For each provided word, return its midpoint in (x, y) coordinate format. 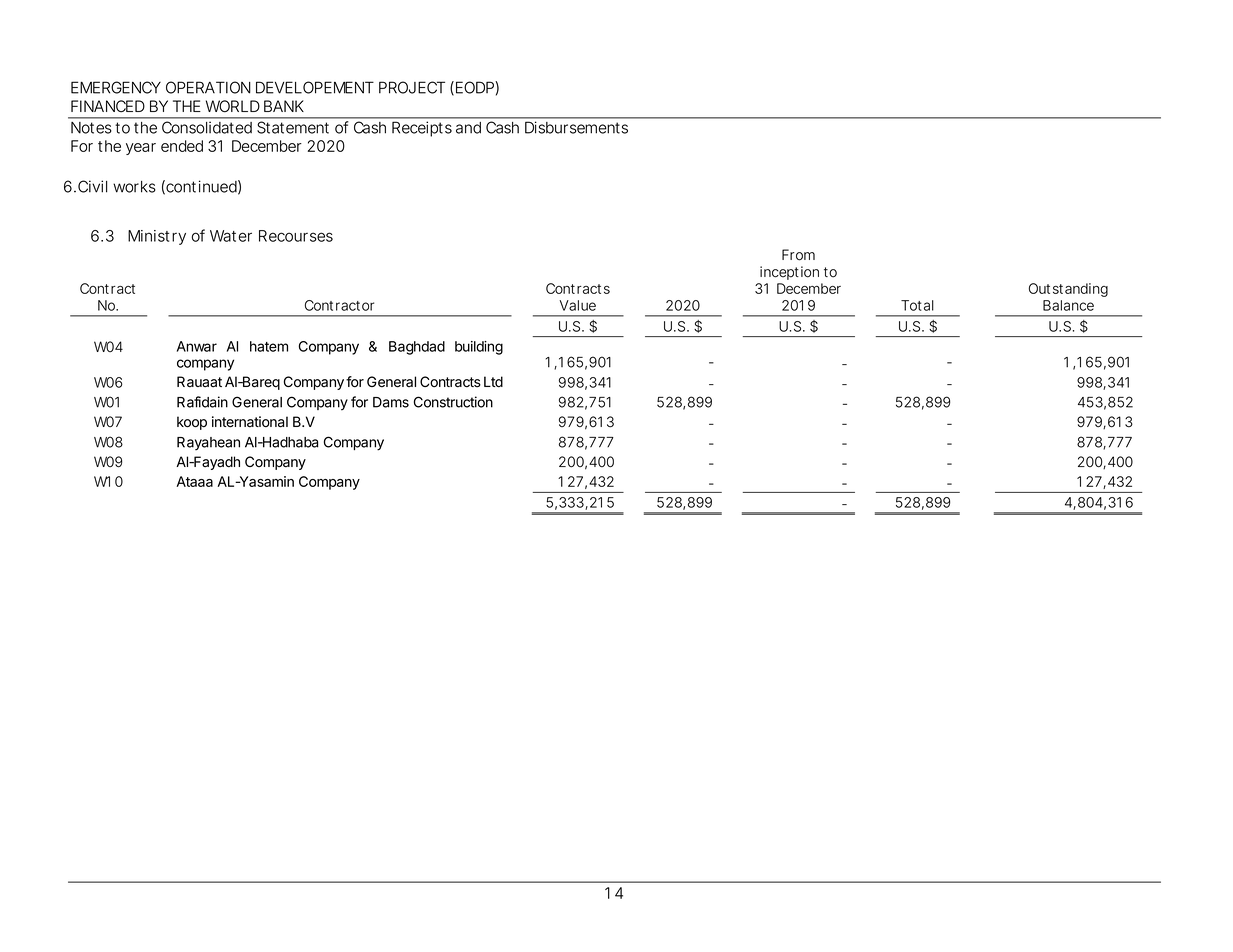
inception (789, 273)
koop (192, 423)
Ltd (493, 382)
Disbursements (576, 127)
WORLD (233, 106)
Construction (453, 402)
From (798, 255)
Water (231, 236)
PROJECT (412, 87)
